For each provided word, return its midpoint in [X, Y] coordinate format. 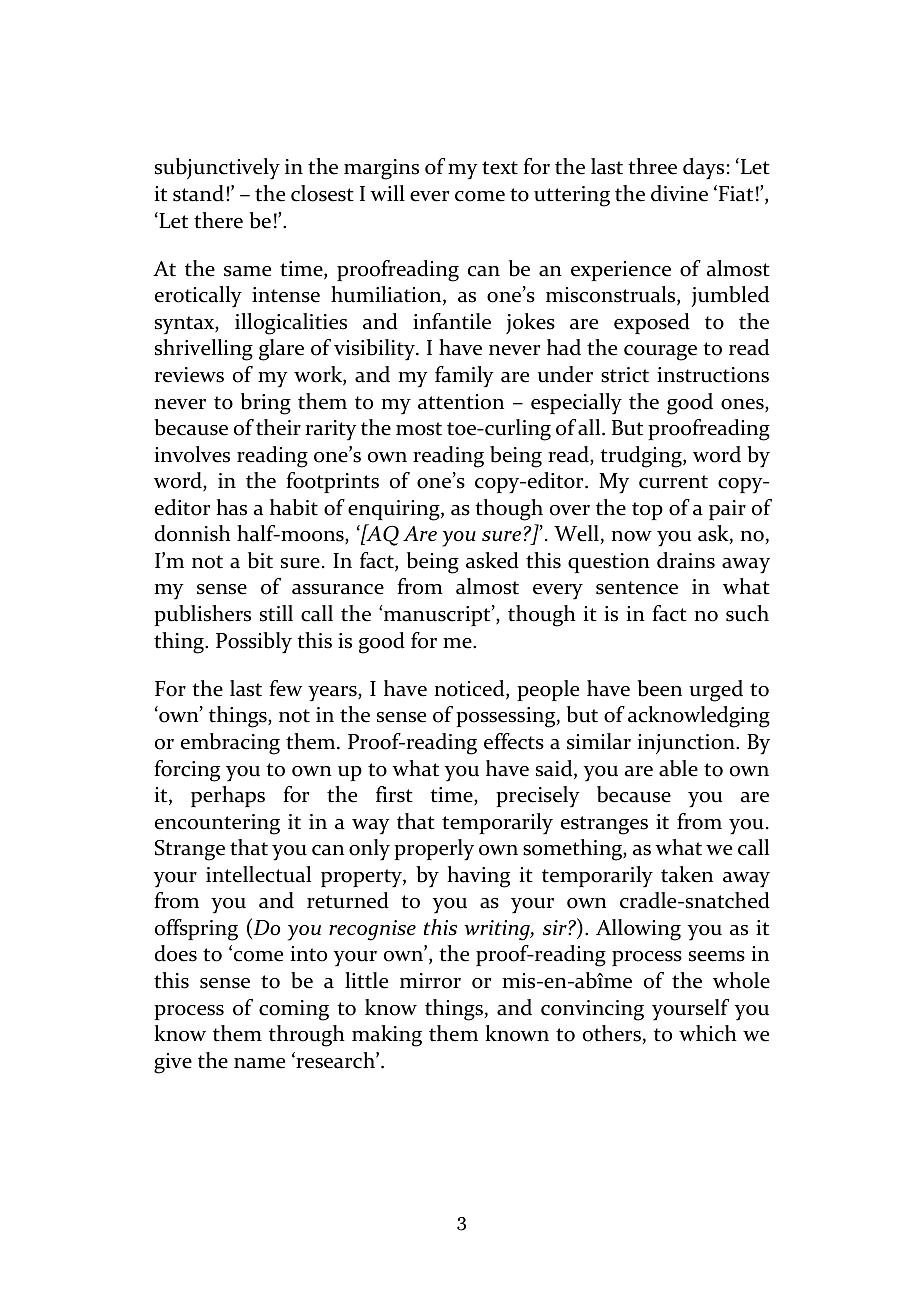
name [259, 1063]
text [500, 168]
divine [679, 193]
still [276, 613]
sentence [637, 588]
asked [492, 560]
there [218, 220]
